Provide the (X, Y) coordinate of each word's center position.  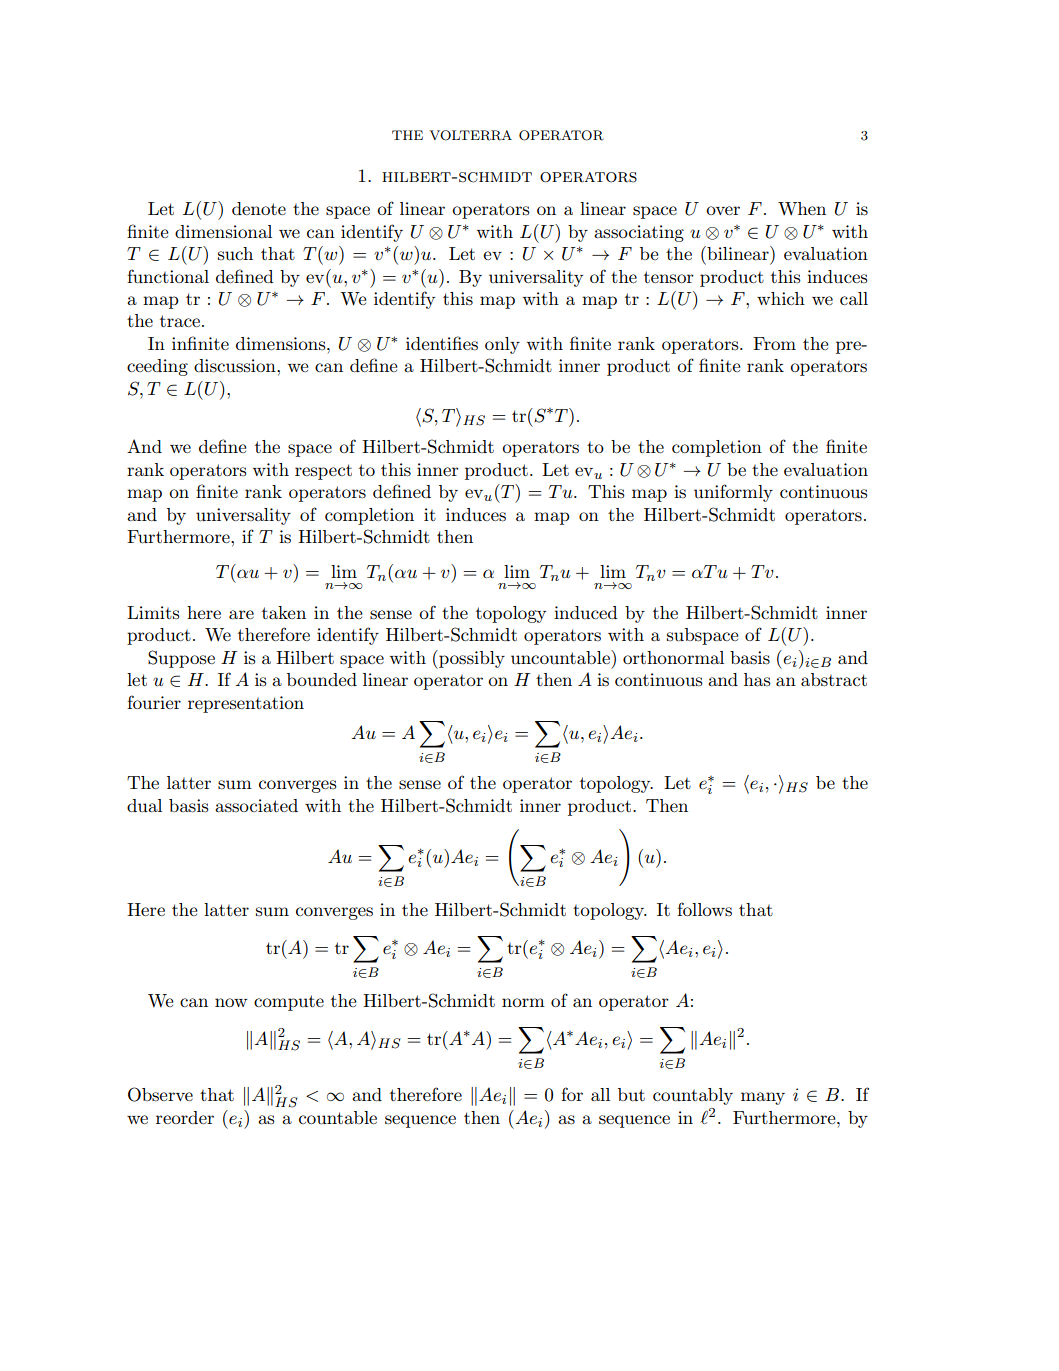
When (802, 208)
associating (639, 233)
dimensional (223, 231)
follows (704, 909)
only (502, 345)
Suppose (181, 659)
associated (256, 806)
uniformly (733, 493)
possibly (471, 659)
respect (323, 472)
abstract (834, 680)
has (757, 679)
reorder (185, 1117)
